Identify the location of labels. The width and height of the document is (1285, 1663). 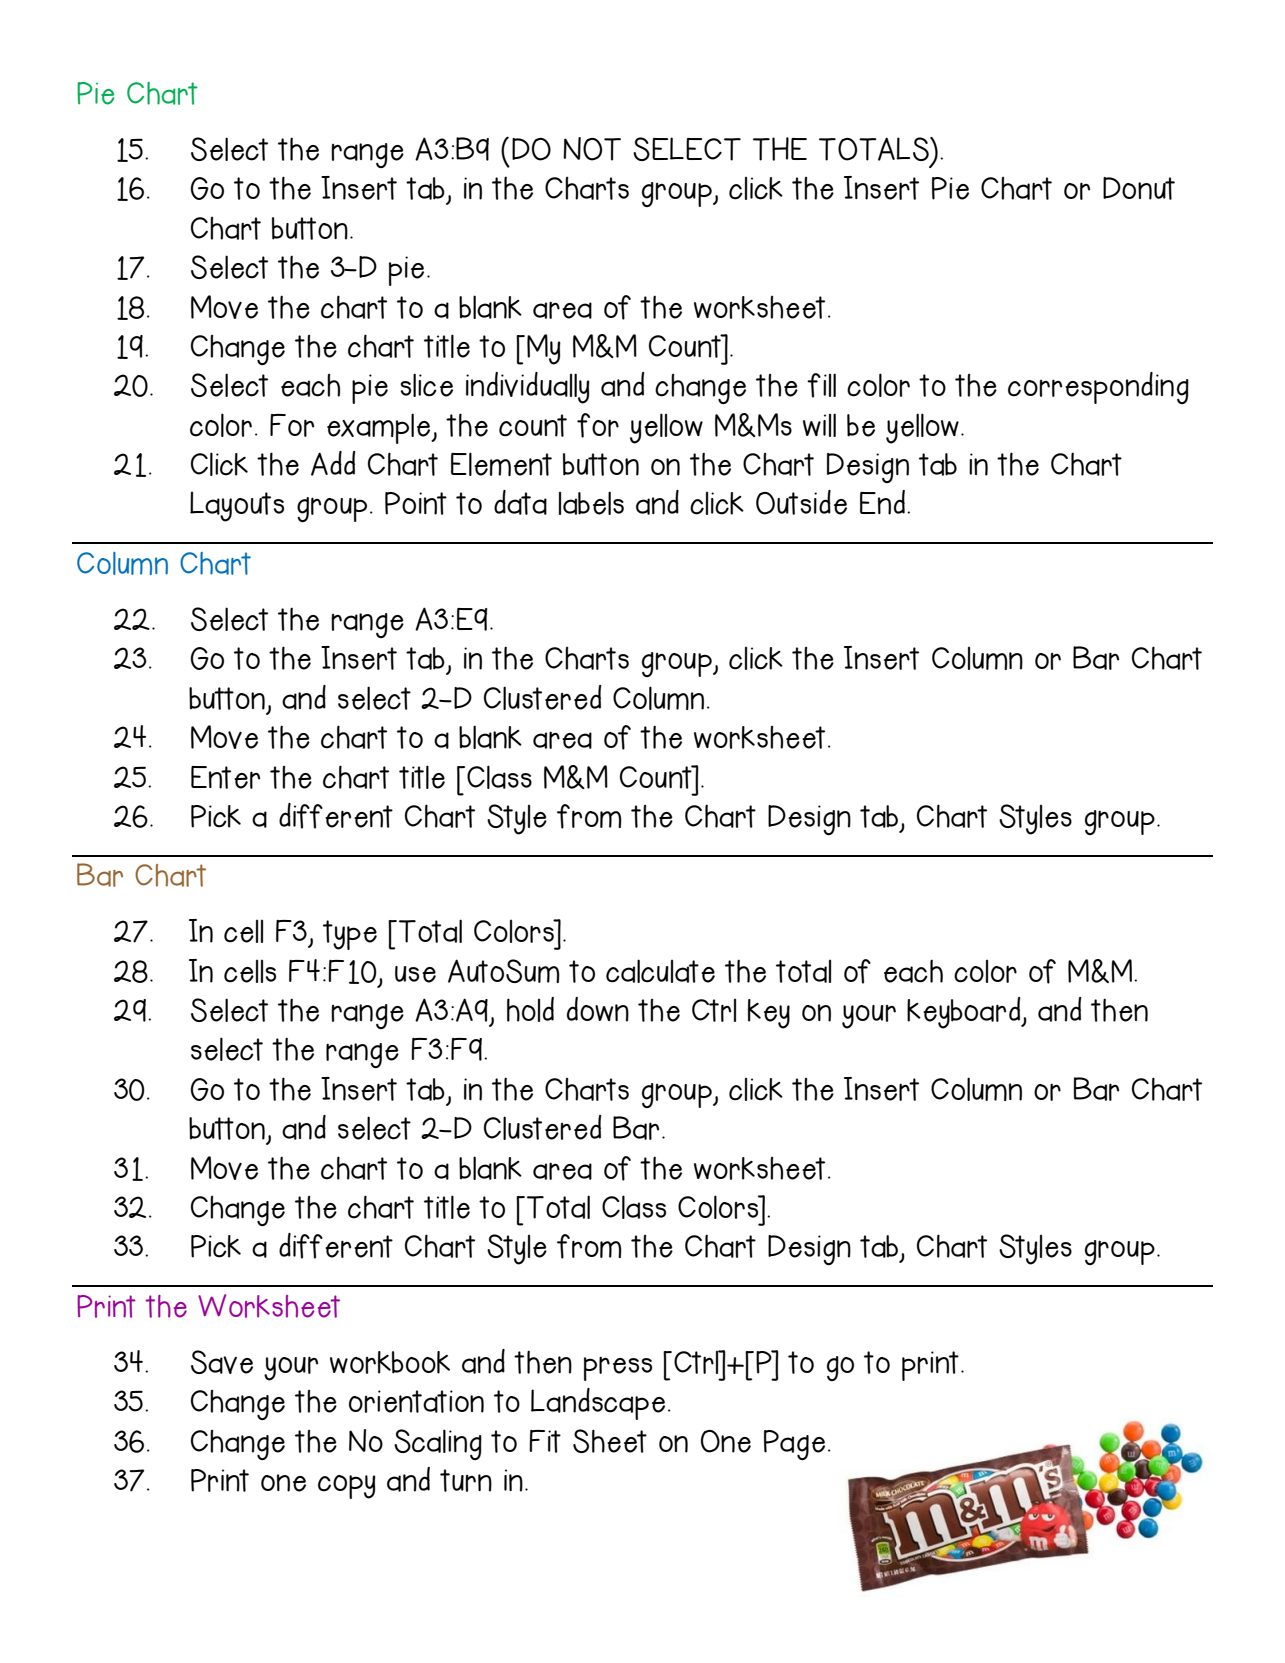
(591, 503).
